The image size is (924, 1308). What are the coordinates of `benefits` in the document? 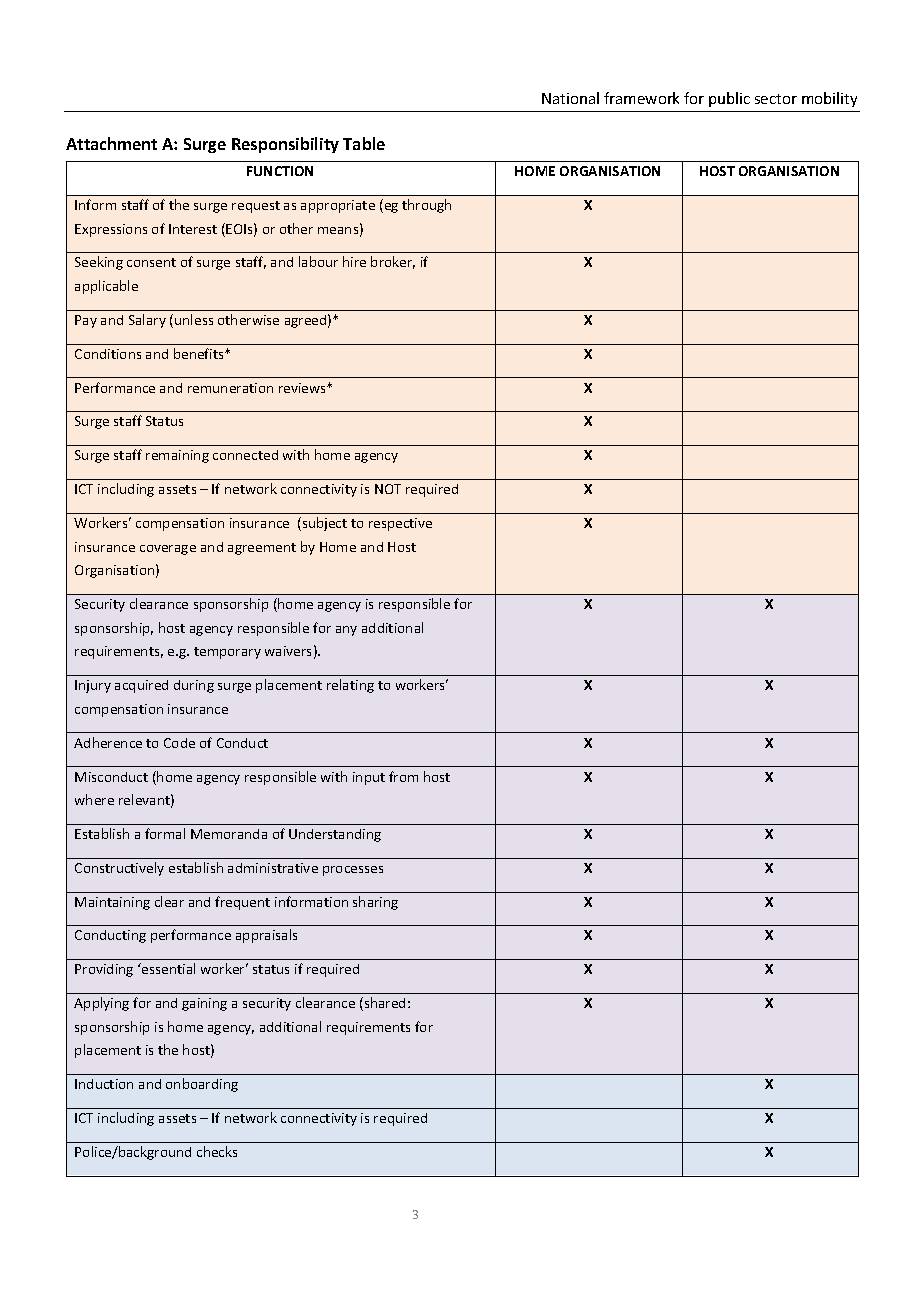 It's located at (200, 353).
